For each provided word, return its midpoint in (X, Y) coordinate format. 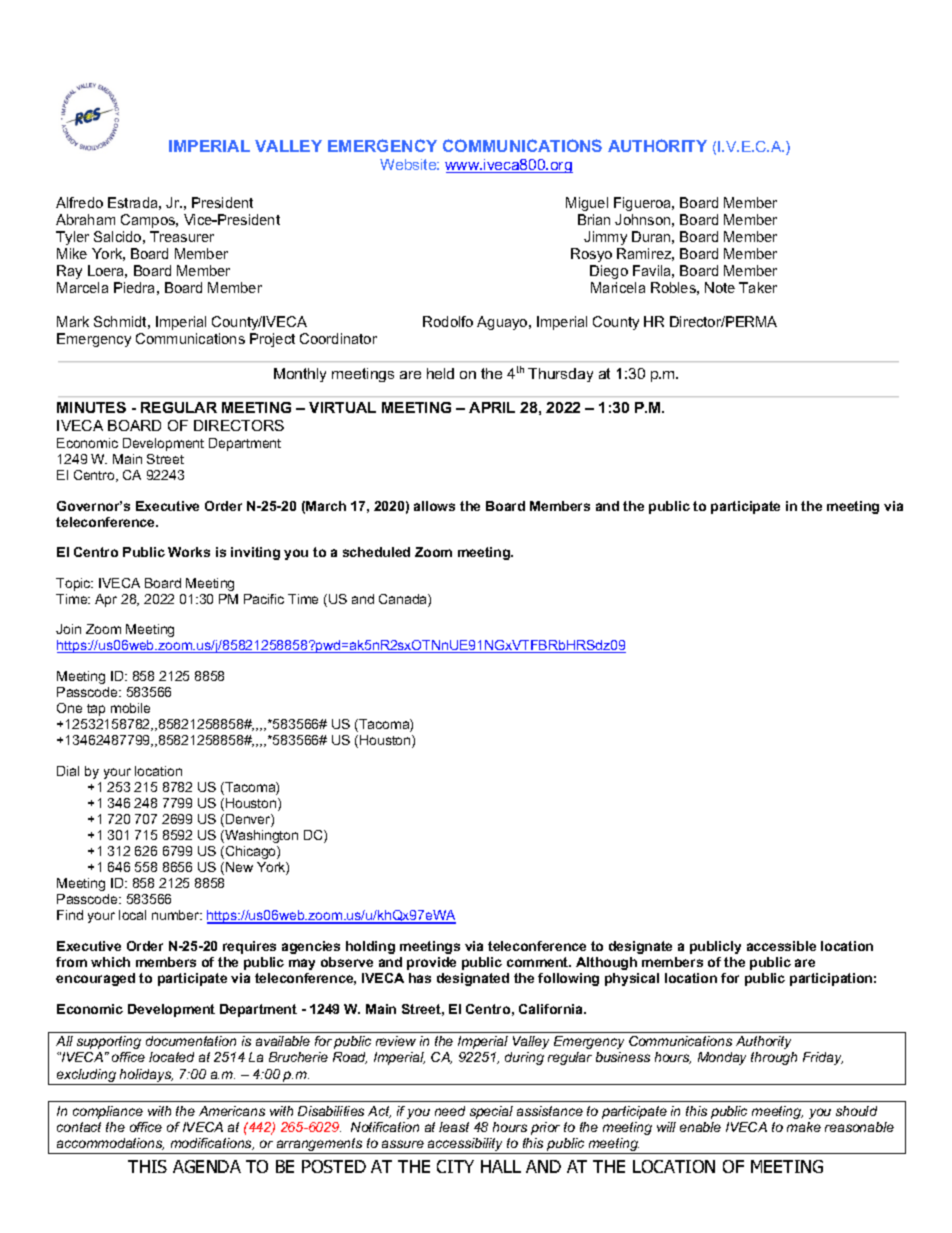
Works (189, 552)
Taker (758, 287)
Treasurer (182, 236)
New (239, 867)
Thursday (560, 375)
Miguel (587, 204)
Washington (260, 836)
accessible (781, 946)
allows (434, 506)
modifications (212, 1144)
